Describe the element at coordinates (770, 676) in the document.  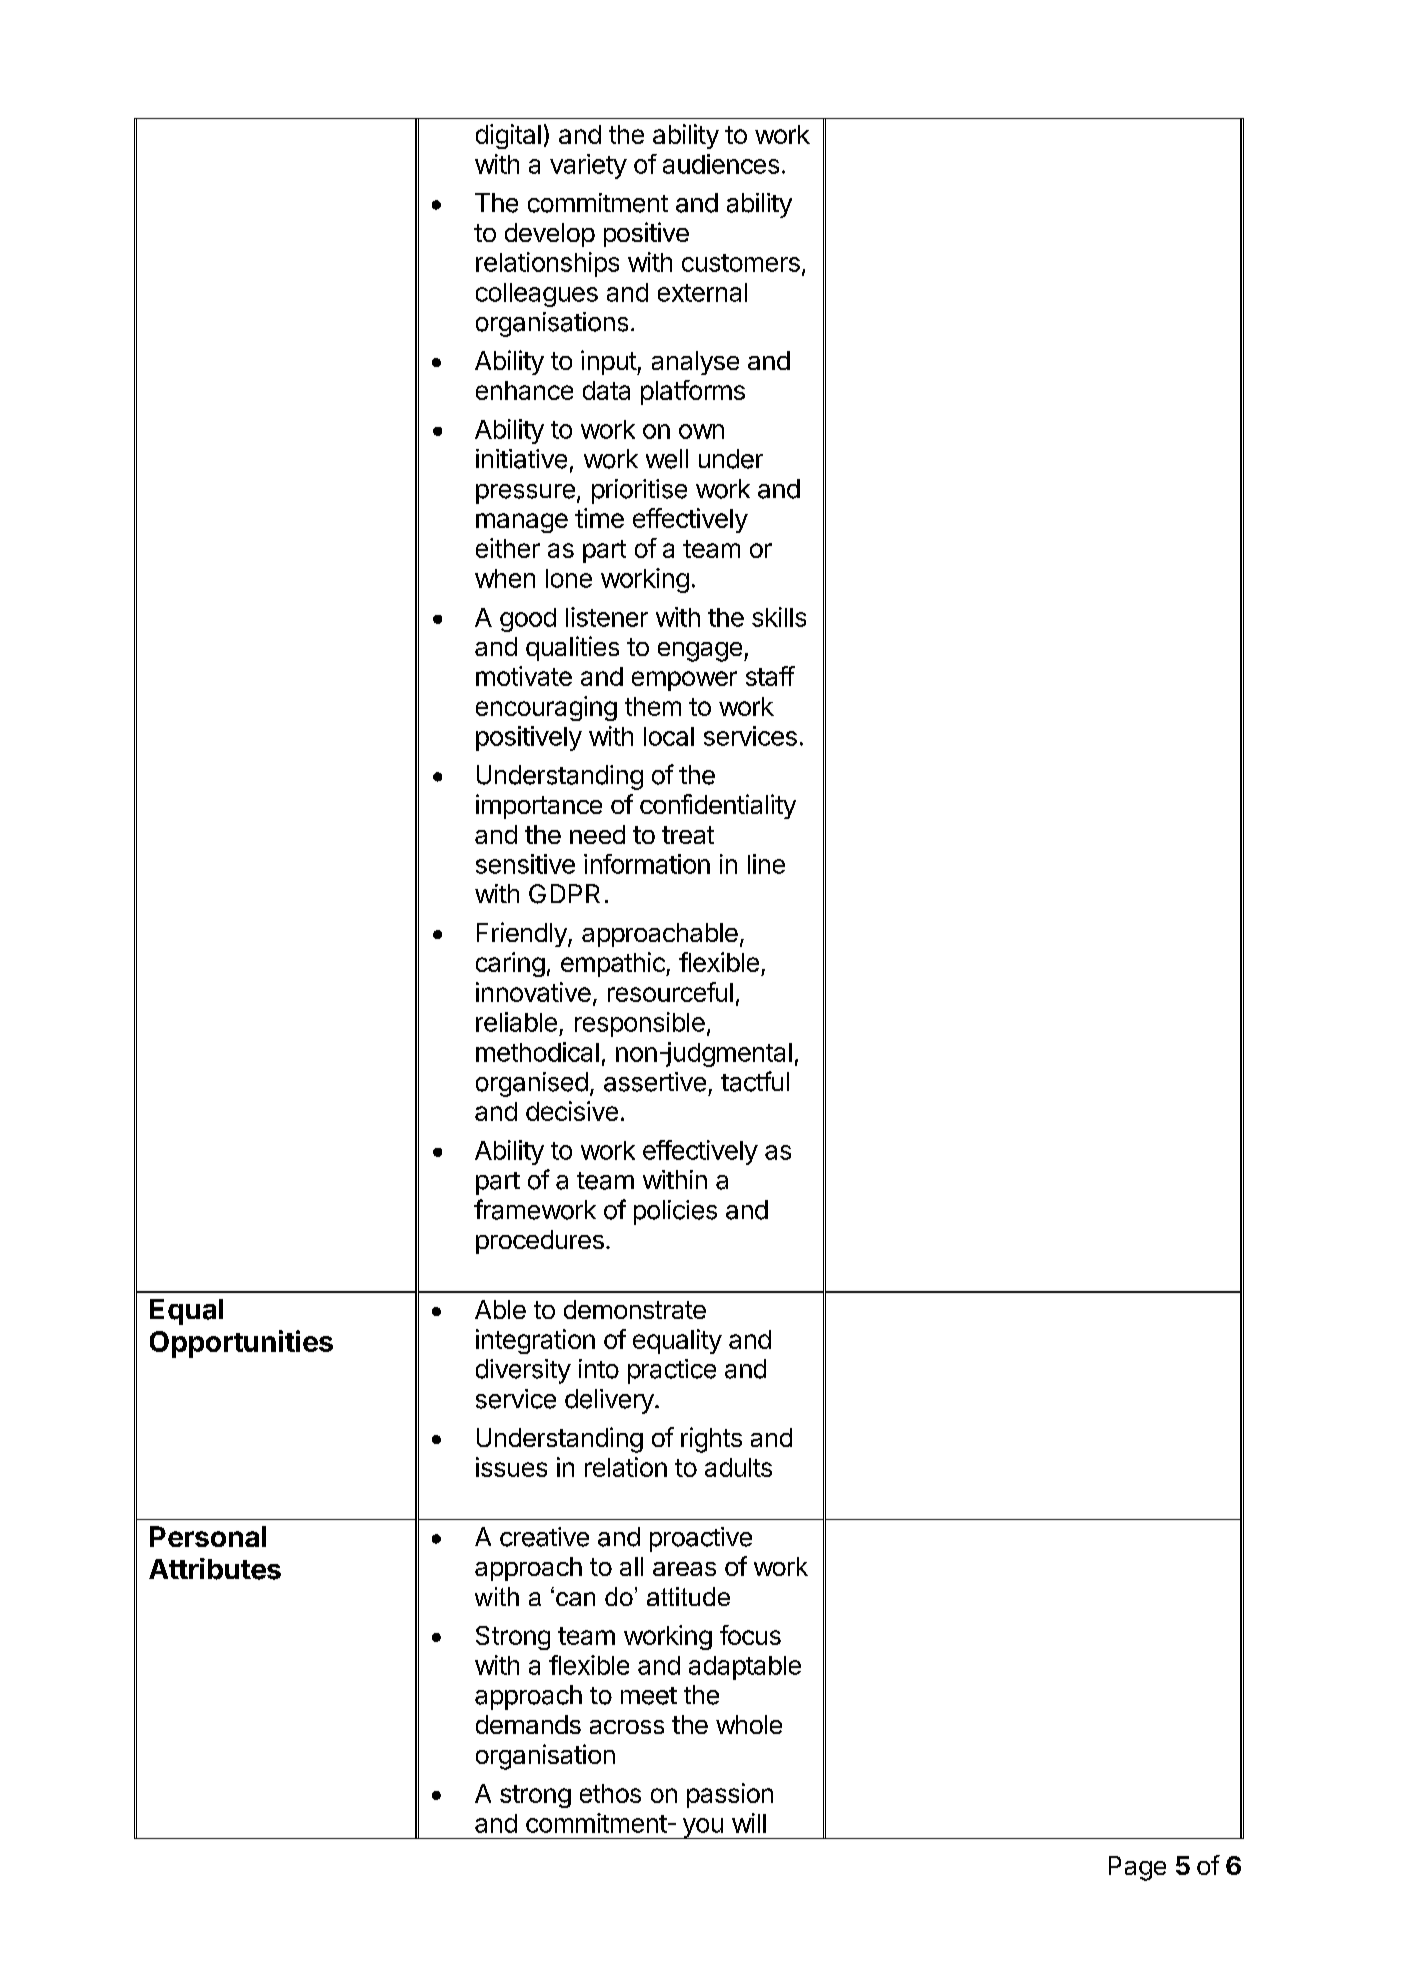
I see `staff` at that location.
